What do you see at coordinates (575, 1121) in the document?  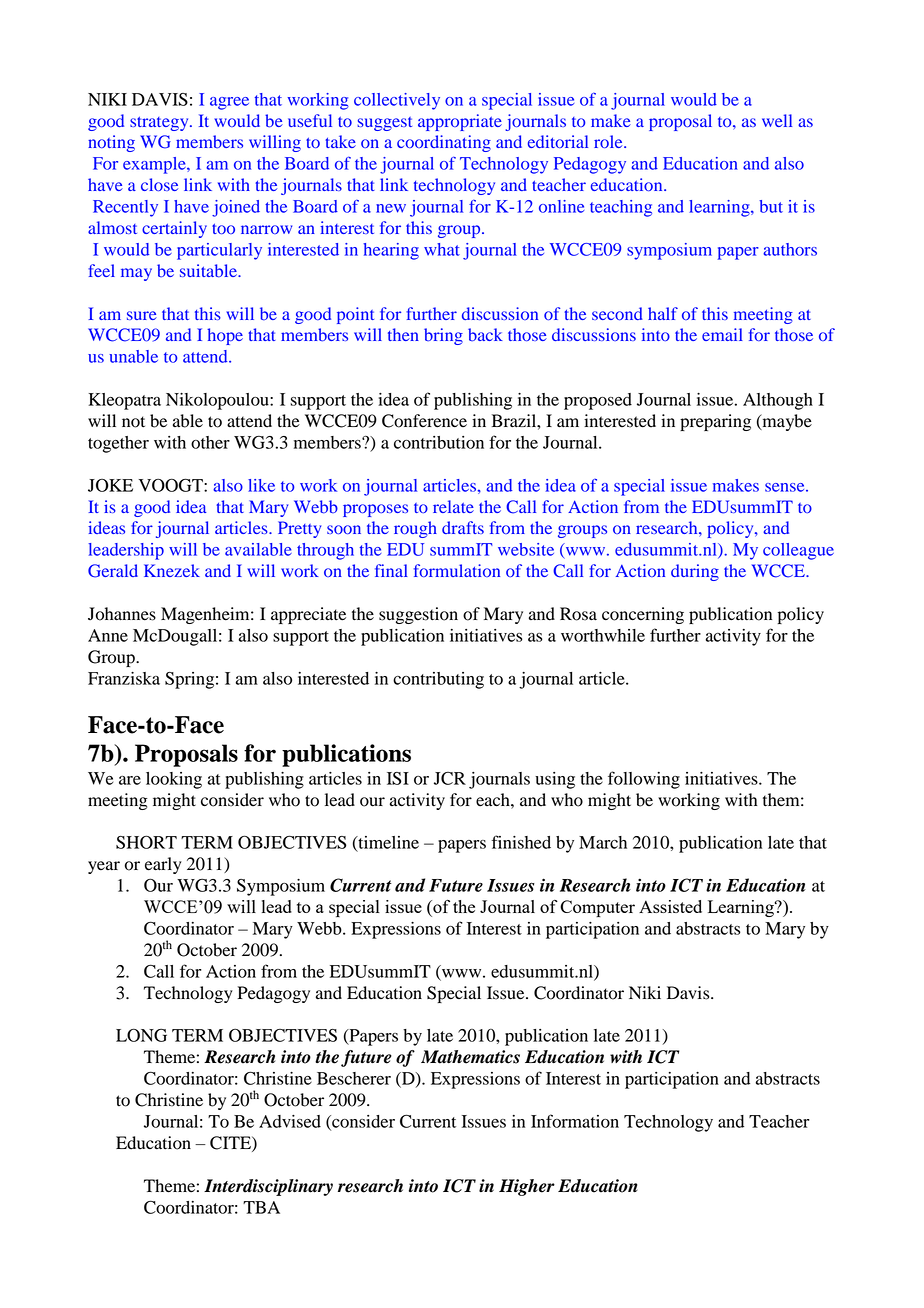 I see `Information` at bounding box center [575, 1121].
